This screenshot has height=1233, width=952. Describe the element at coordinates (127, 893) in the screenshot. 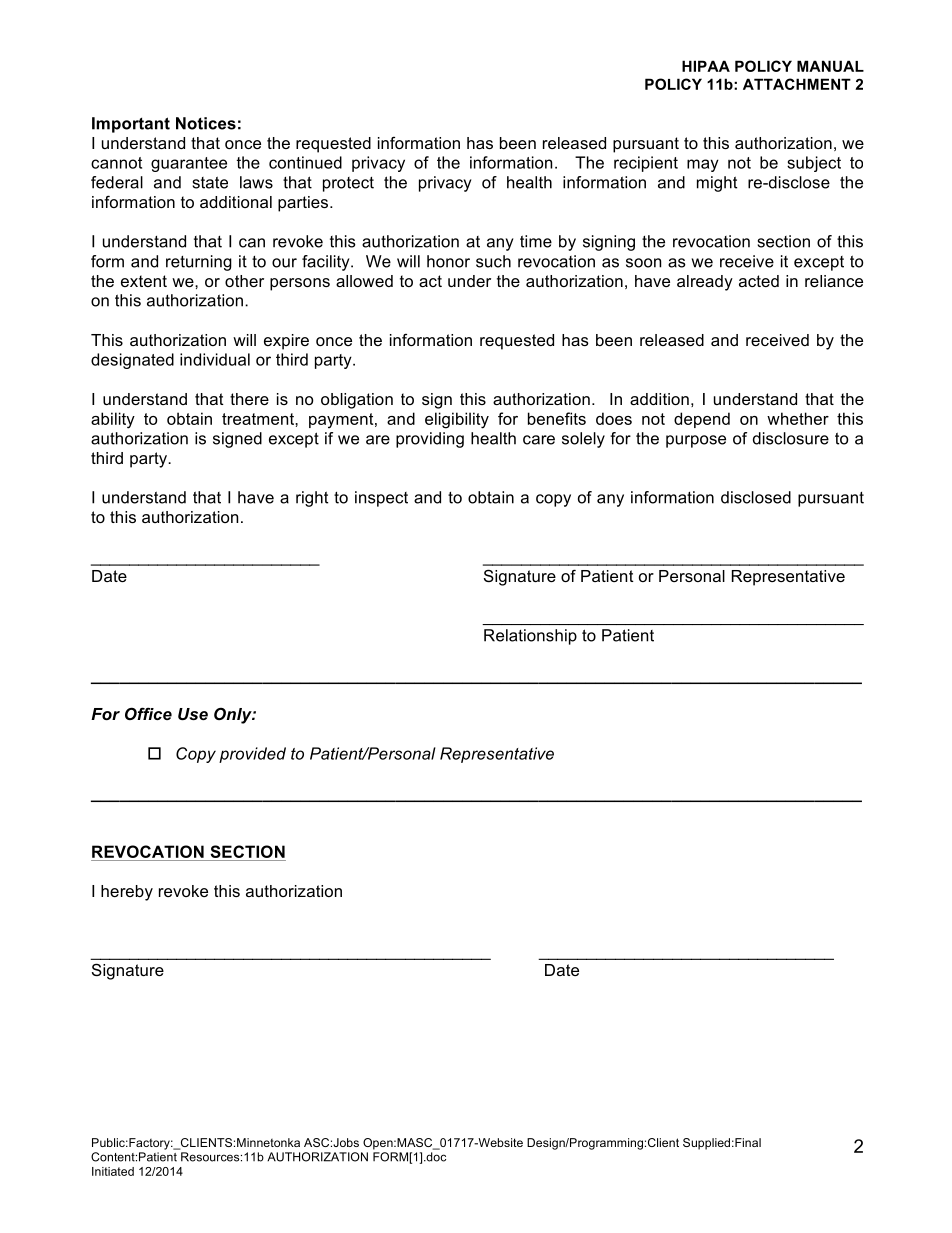

I see `hereby` at that location.
